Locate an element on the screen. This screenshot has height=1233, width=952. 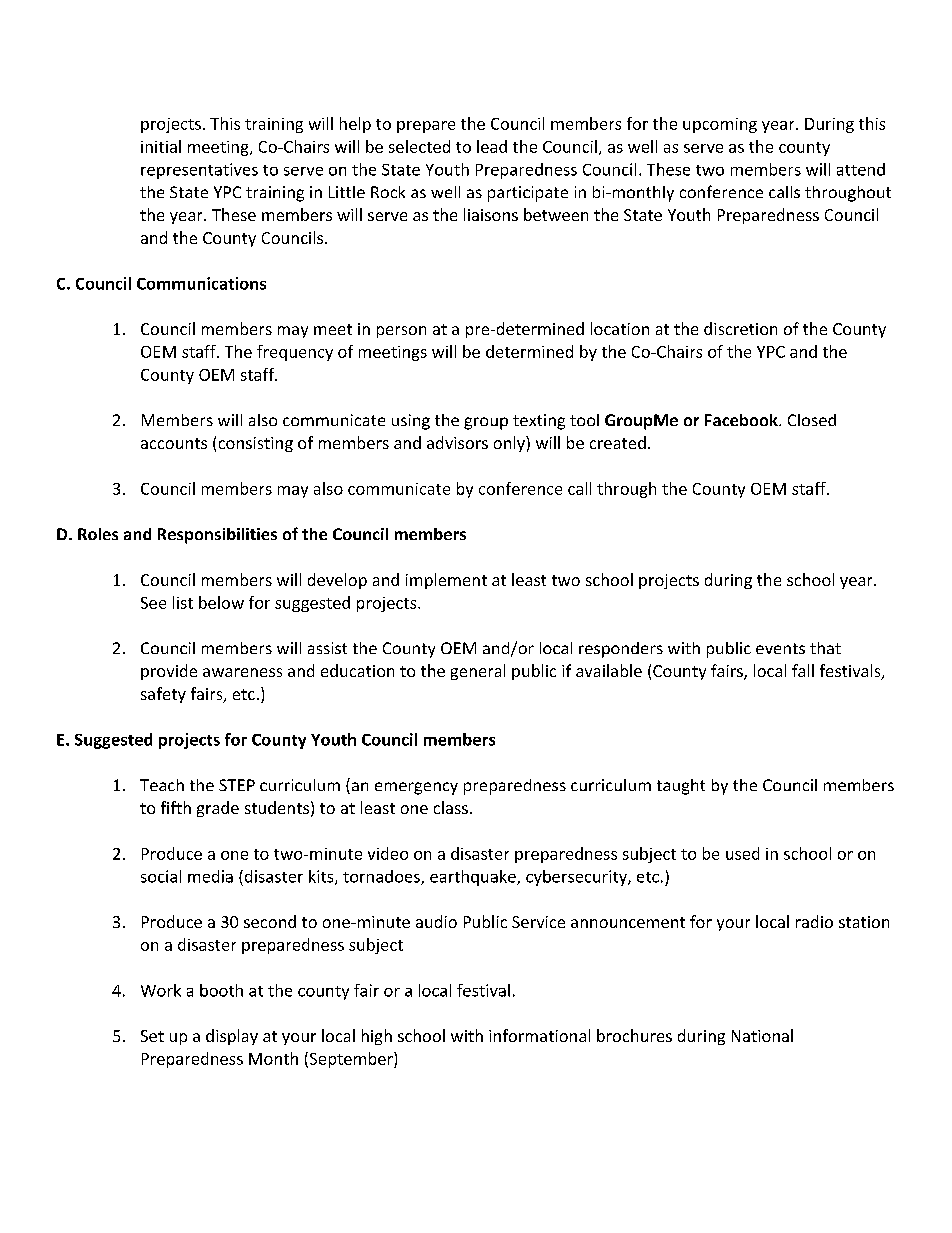
informational is located at coordinates (539, 1035).
